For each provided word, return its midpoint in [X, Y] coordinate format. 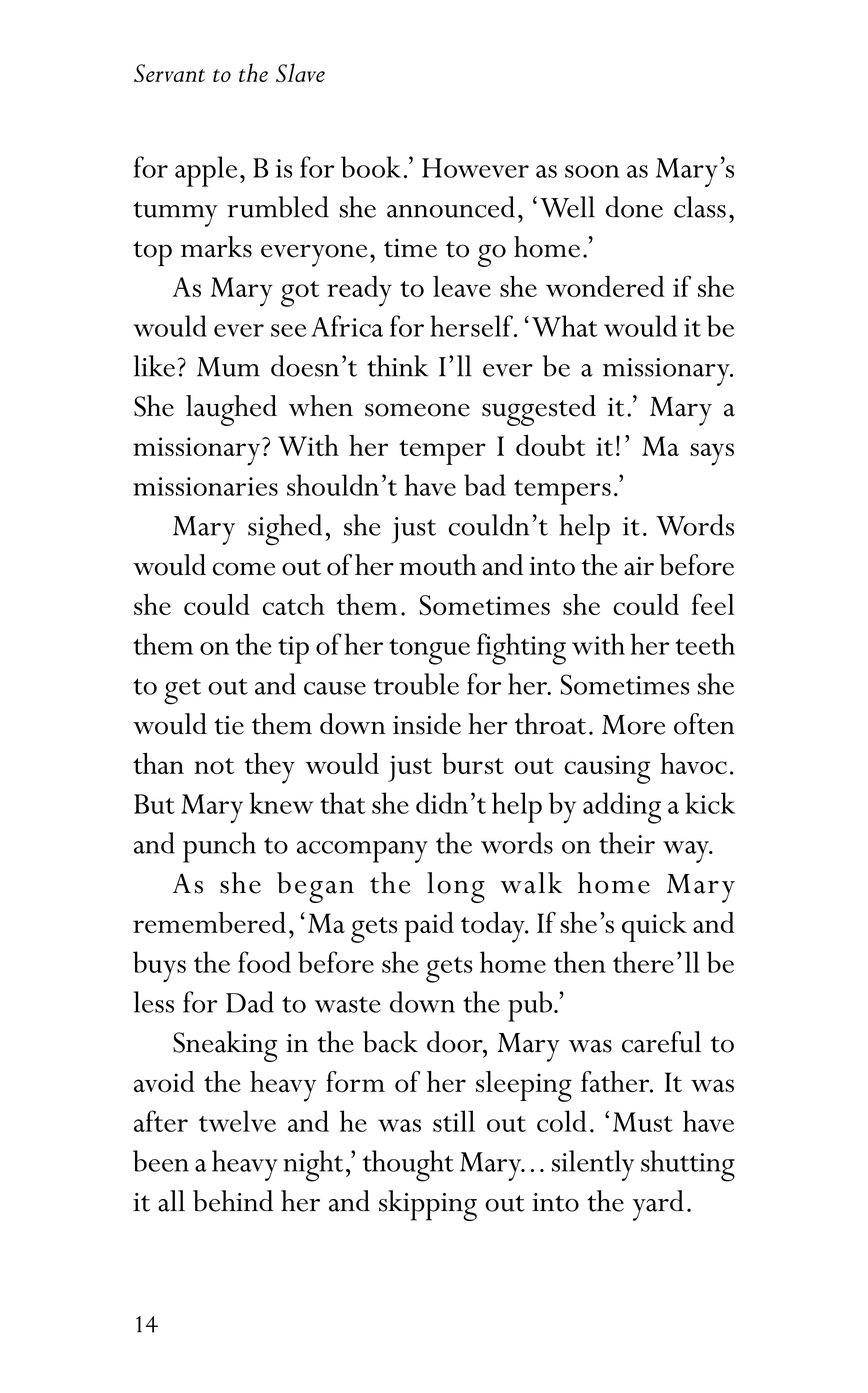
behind [233, 1201]
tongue [429, 652]
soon [592, 171]
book [371, 167]
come [244, 569]
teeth [705, 644]
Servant [169, 73]
